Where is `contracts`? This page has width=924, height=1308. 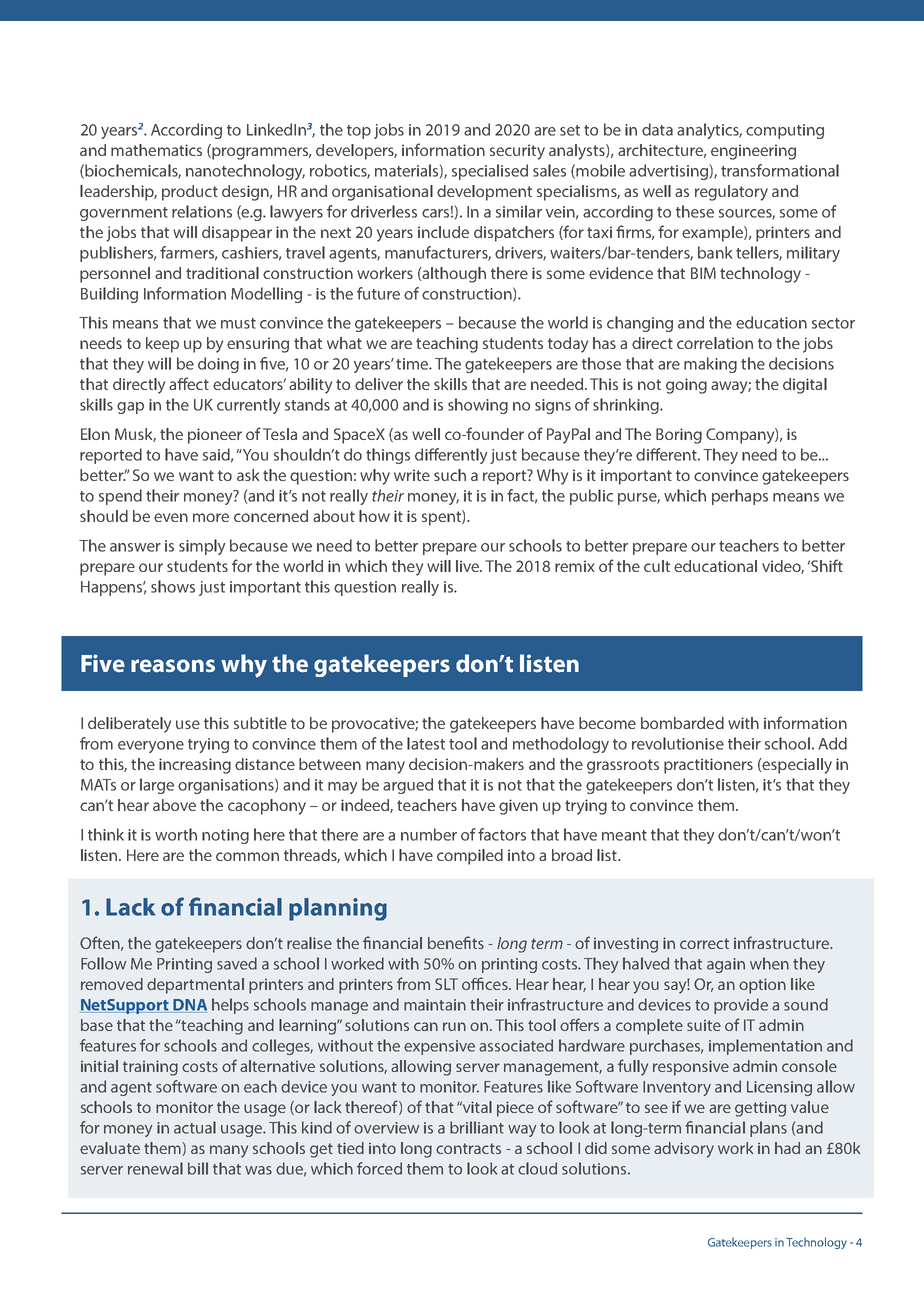
contracts is located at coordinates (468, 1148).
